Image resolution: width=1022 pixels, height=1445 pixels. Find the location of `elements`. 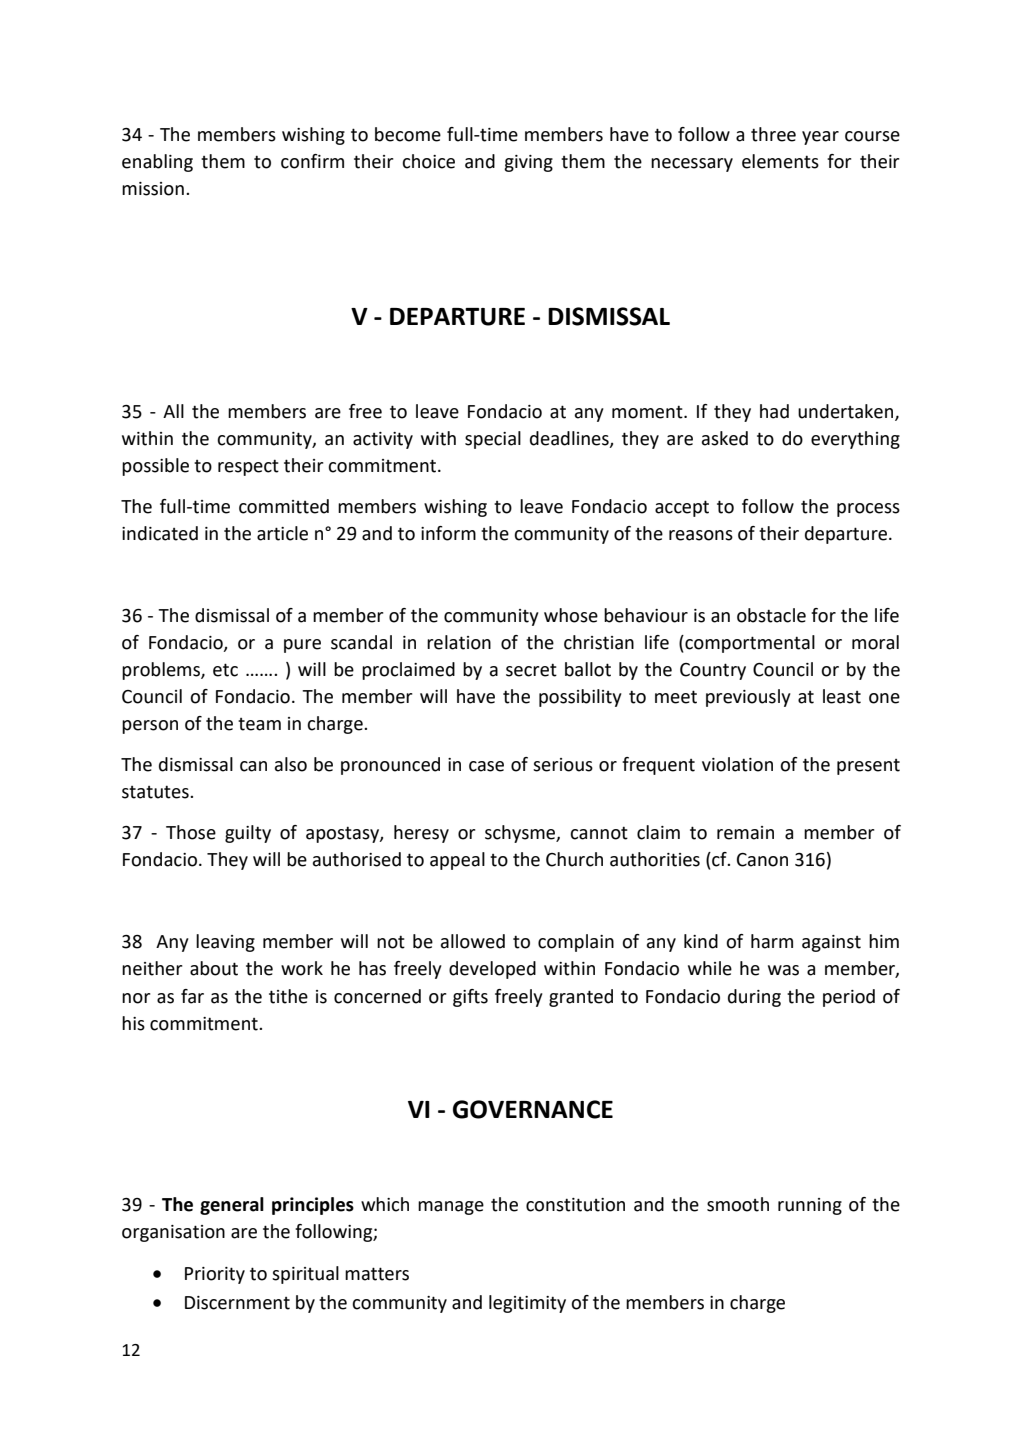

elements is located at coordinates (780, 161).
